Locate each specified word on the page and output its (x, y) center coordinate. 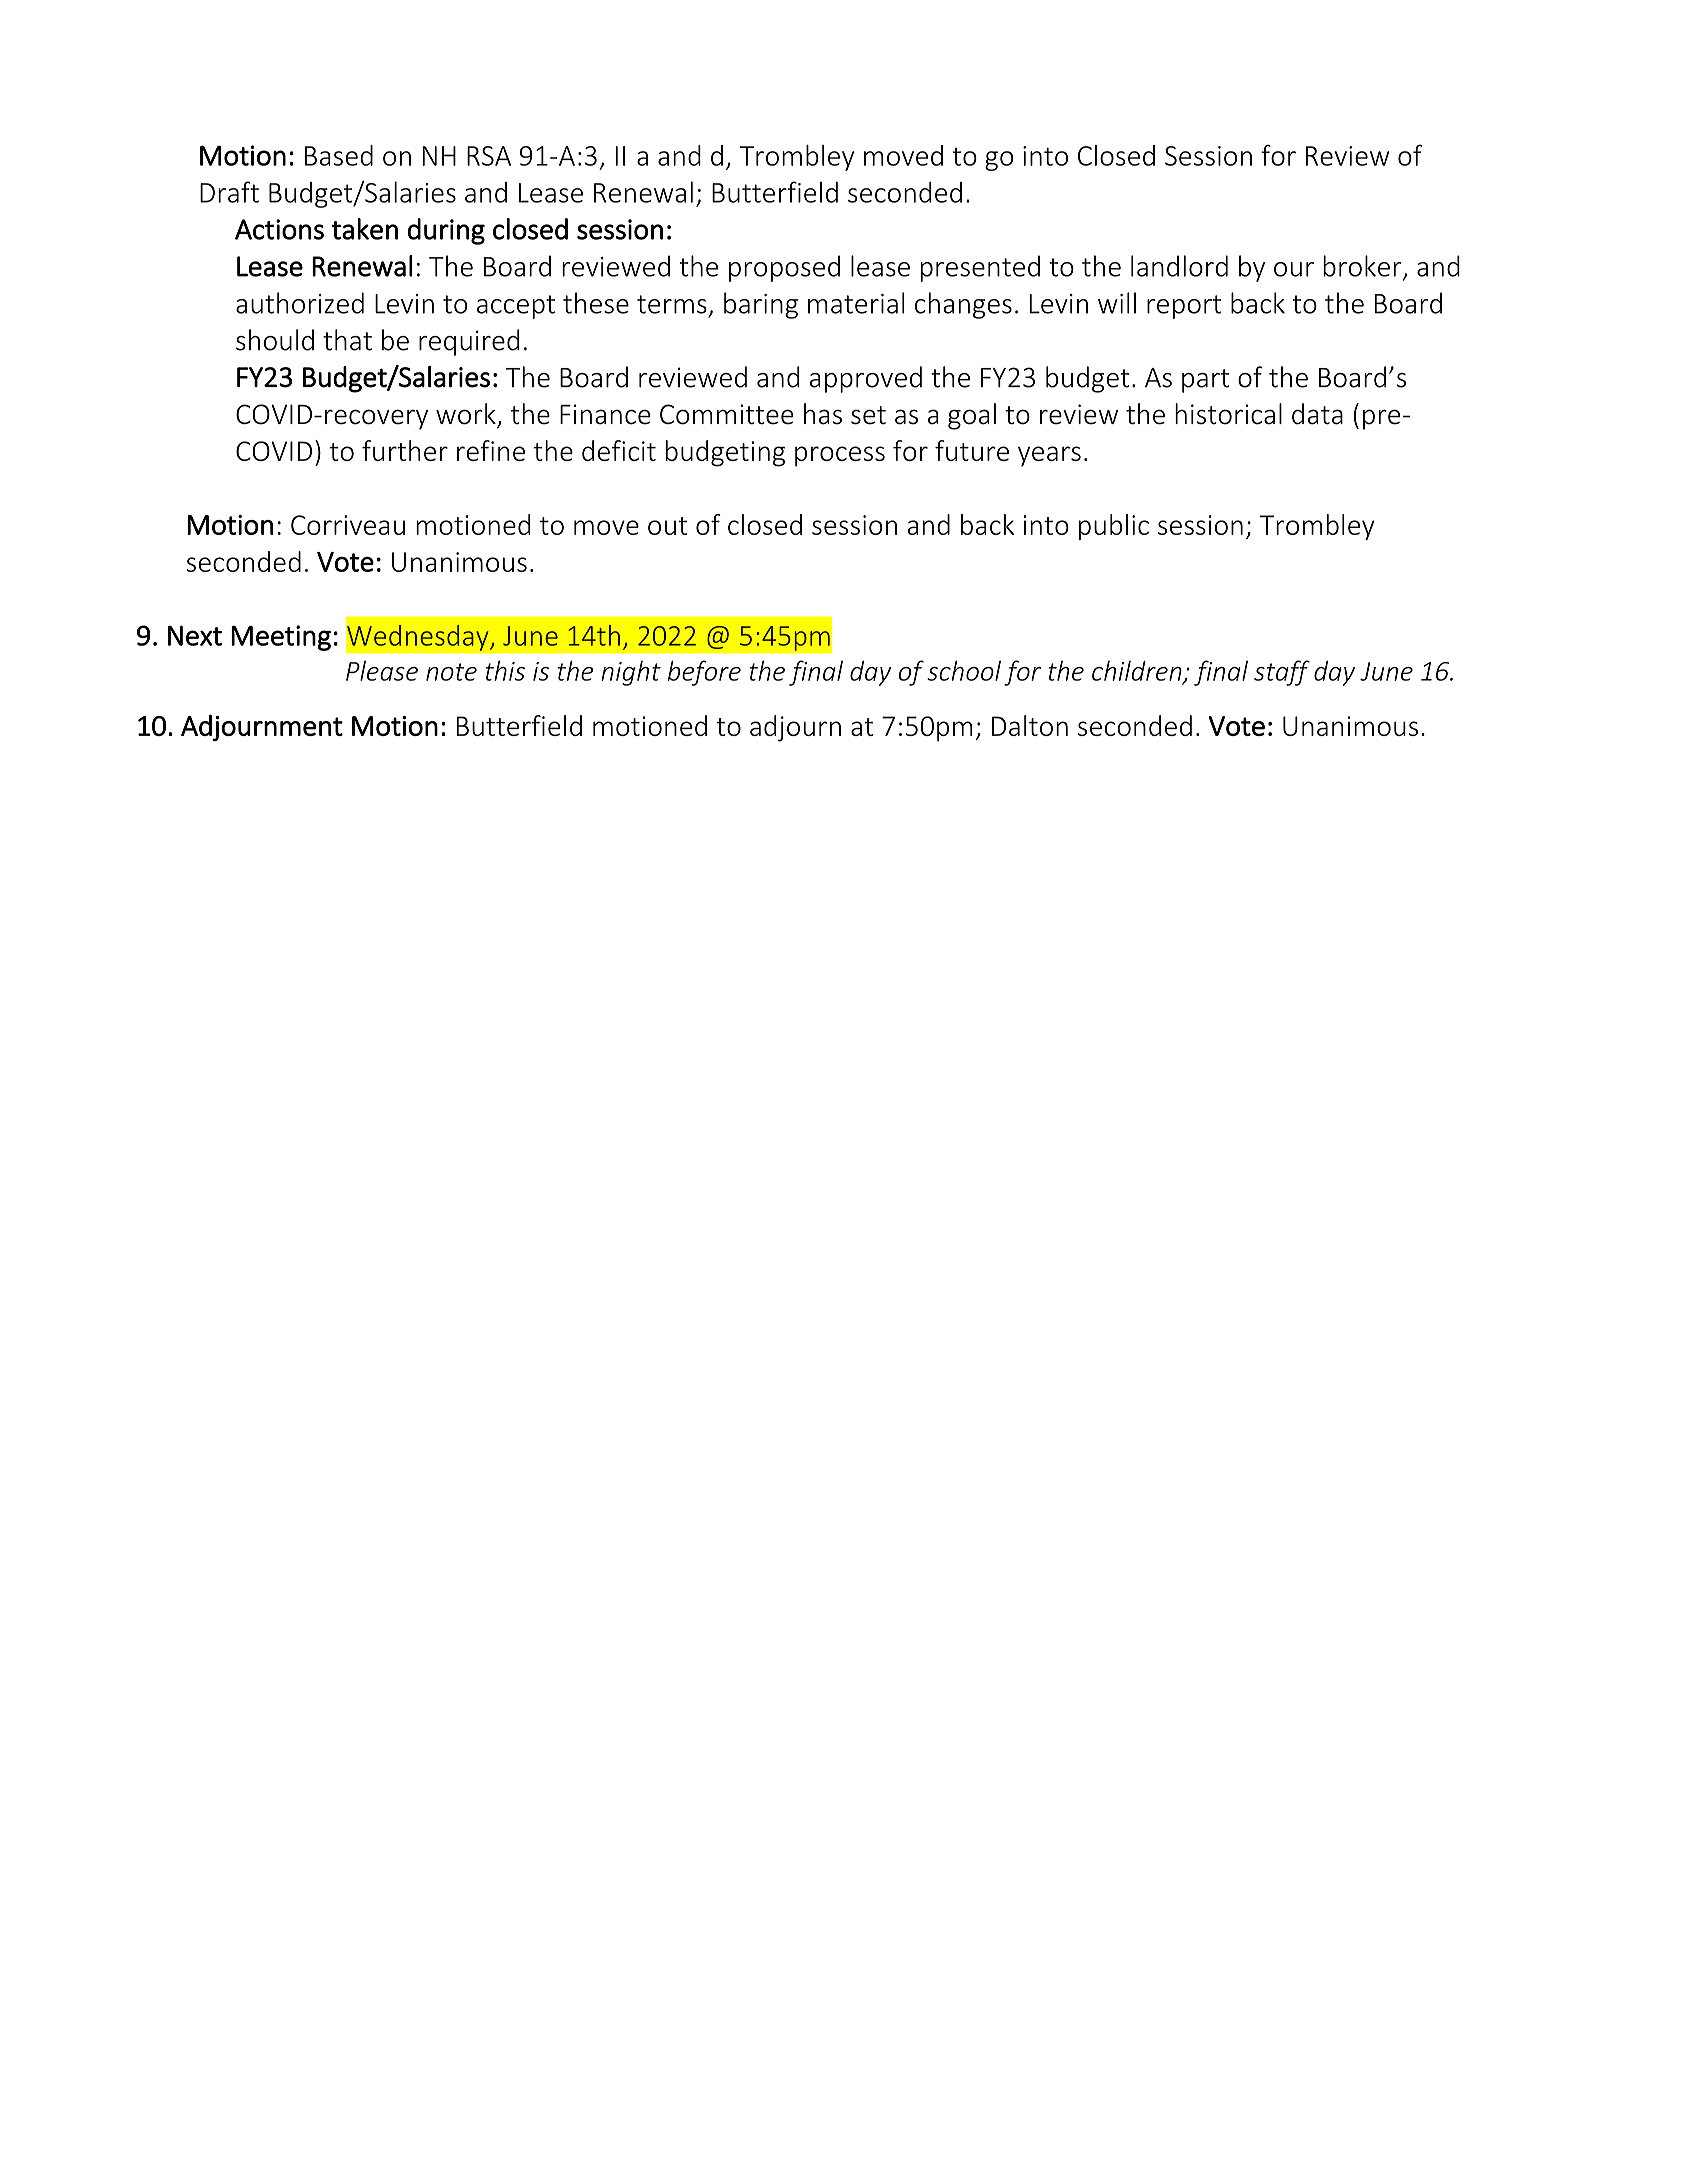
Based (339, 155)
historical (1228, 414)
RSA (489, 156)
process (840, 456)
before (704, 673)
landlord (1179, 266)
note (451, 672)
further (405, 450)
